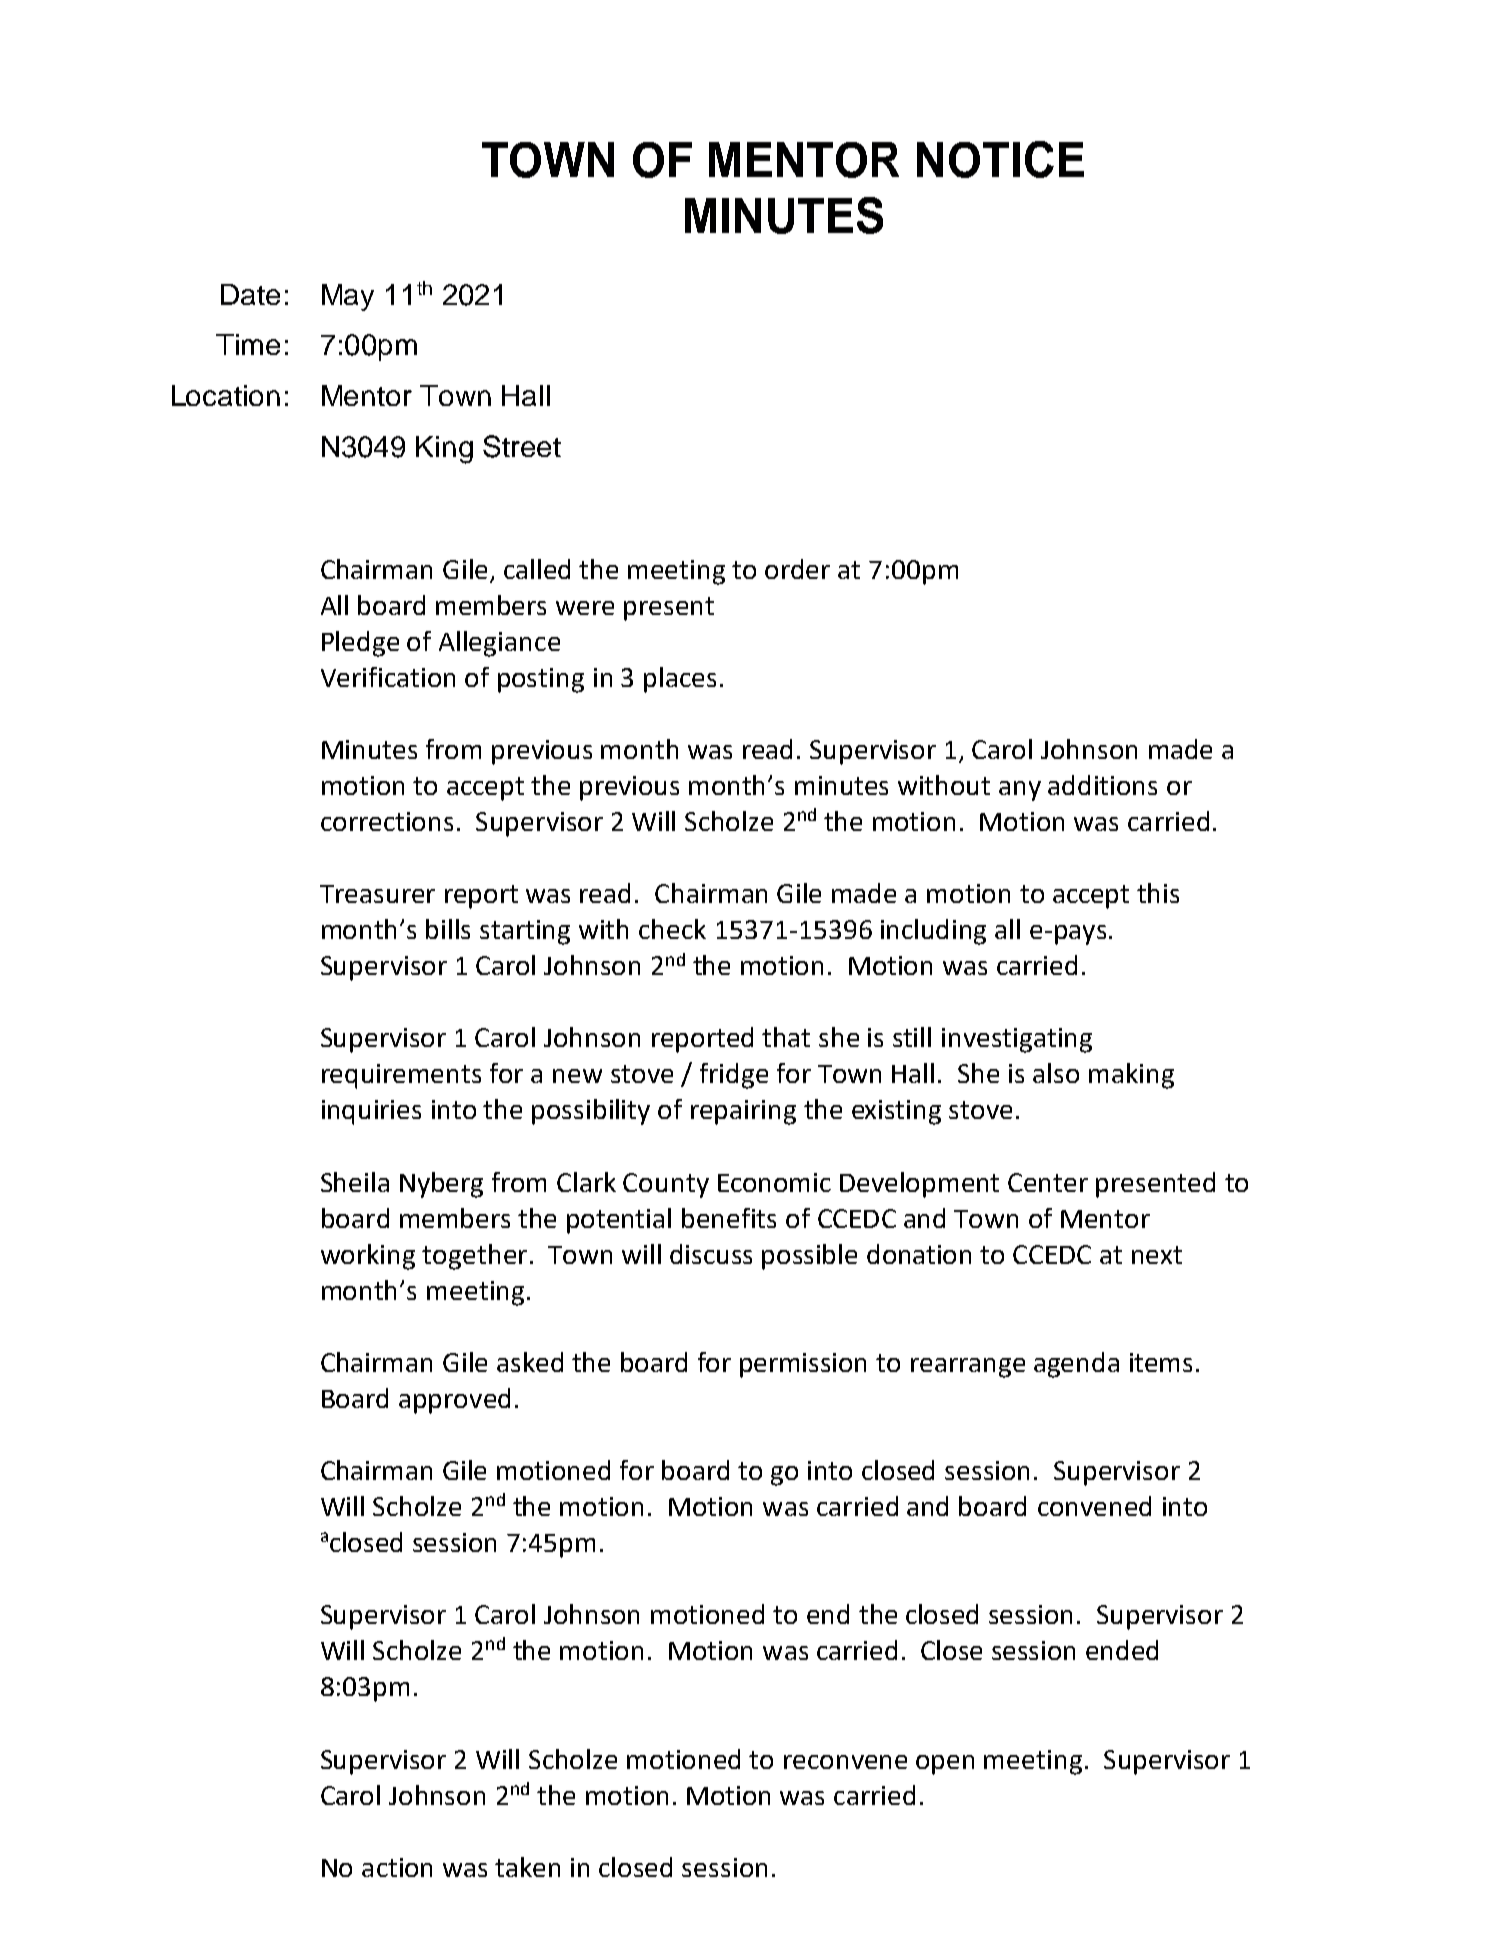 This page has height=1949, width=1506. What do you see at coordinates (711, 1254) in the page?
I see `discuss` at bounding box center [711, 1254].
